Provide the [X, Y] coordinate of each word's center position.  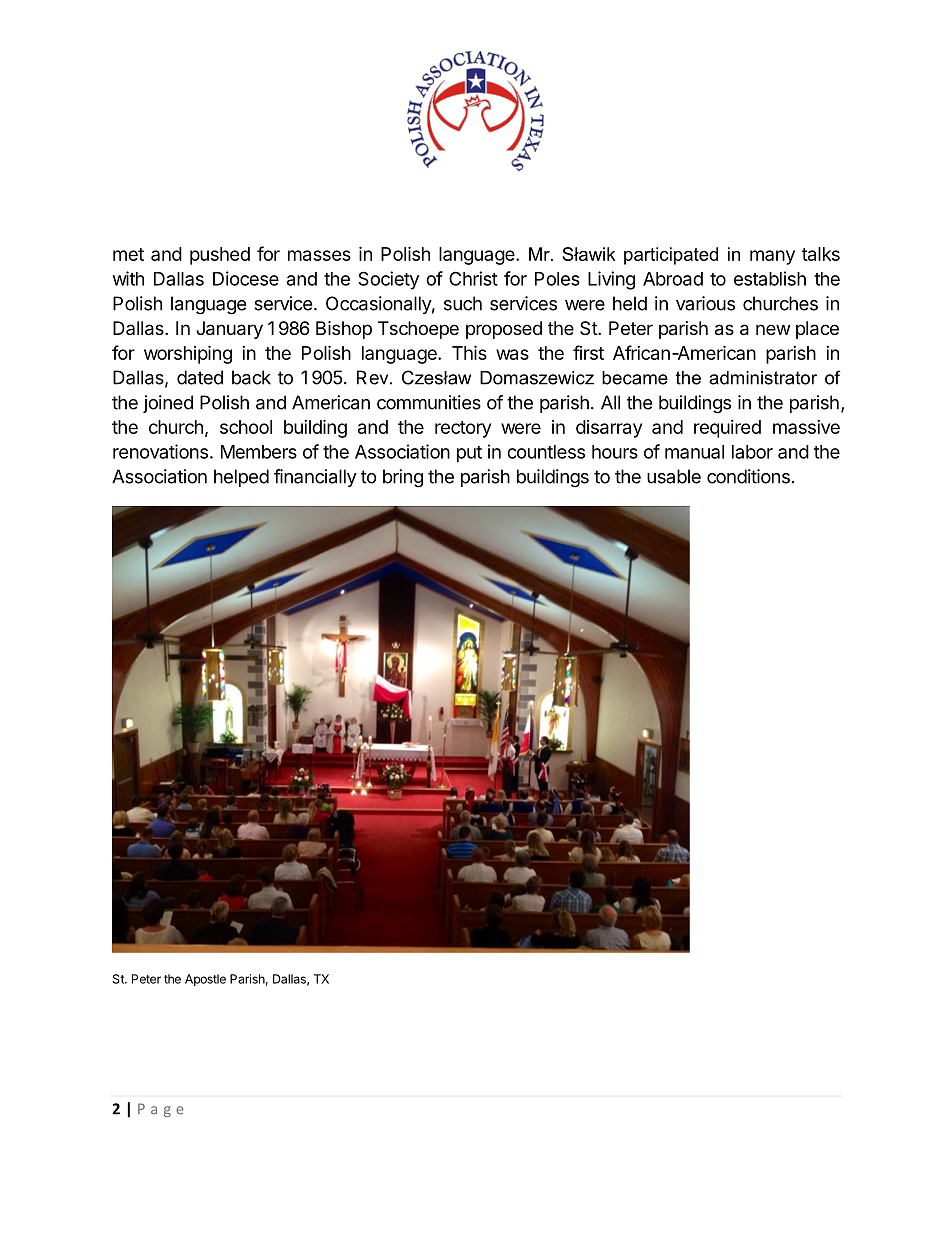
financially [315, 478]
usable [674, 476]
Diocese [246, 278]
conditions [748, 476]
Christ [473, 278]
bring [403, 478]
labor [752, 452]
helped [241, 478]
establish [770, 278]
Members [259, 452]
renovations [160, 451]
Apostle [205, 980]
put [469, 454]
